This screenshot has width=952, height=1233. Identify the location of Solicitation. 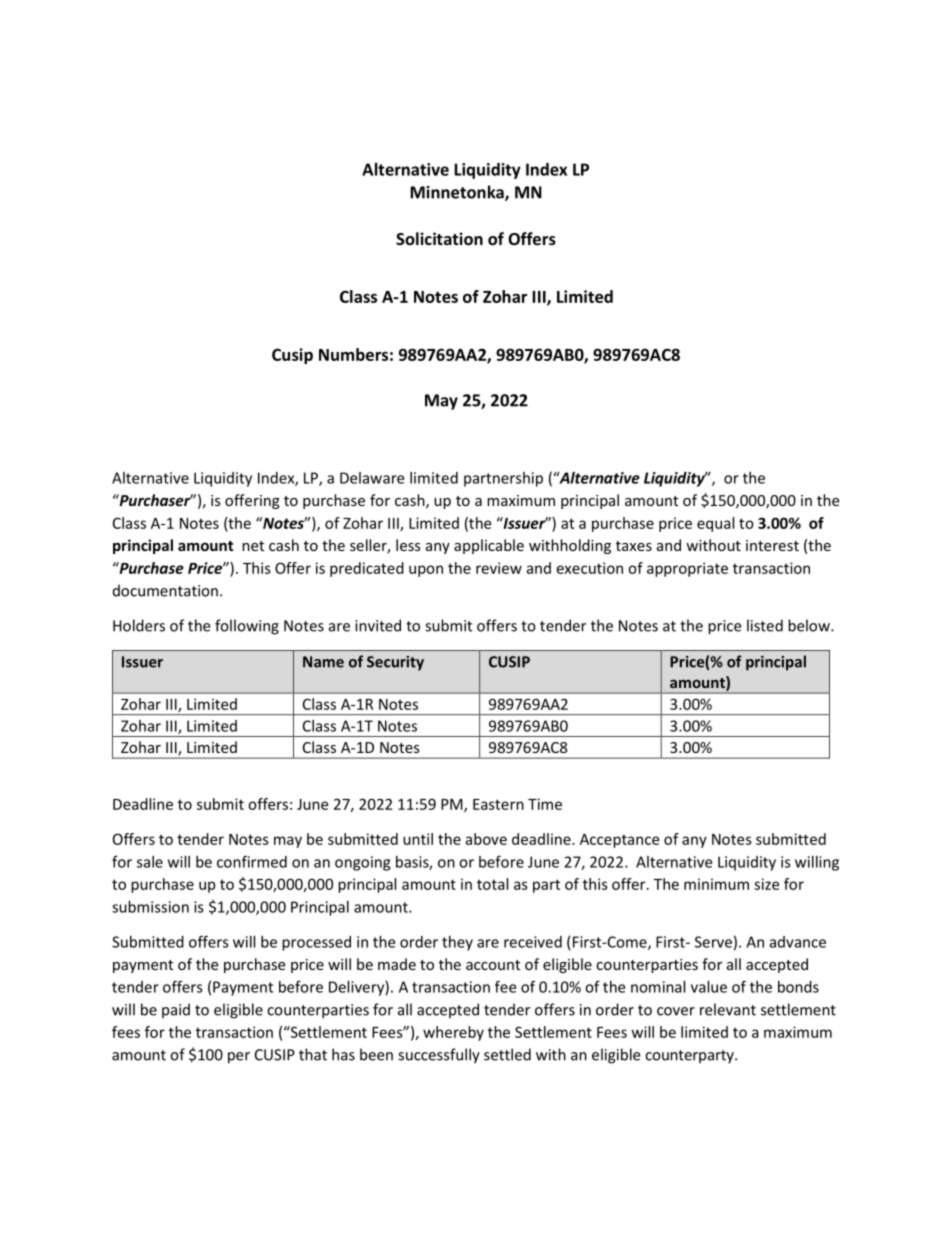
(439, 238).
